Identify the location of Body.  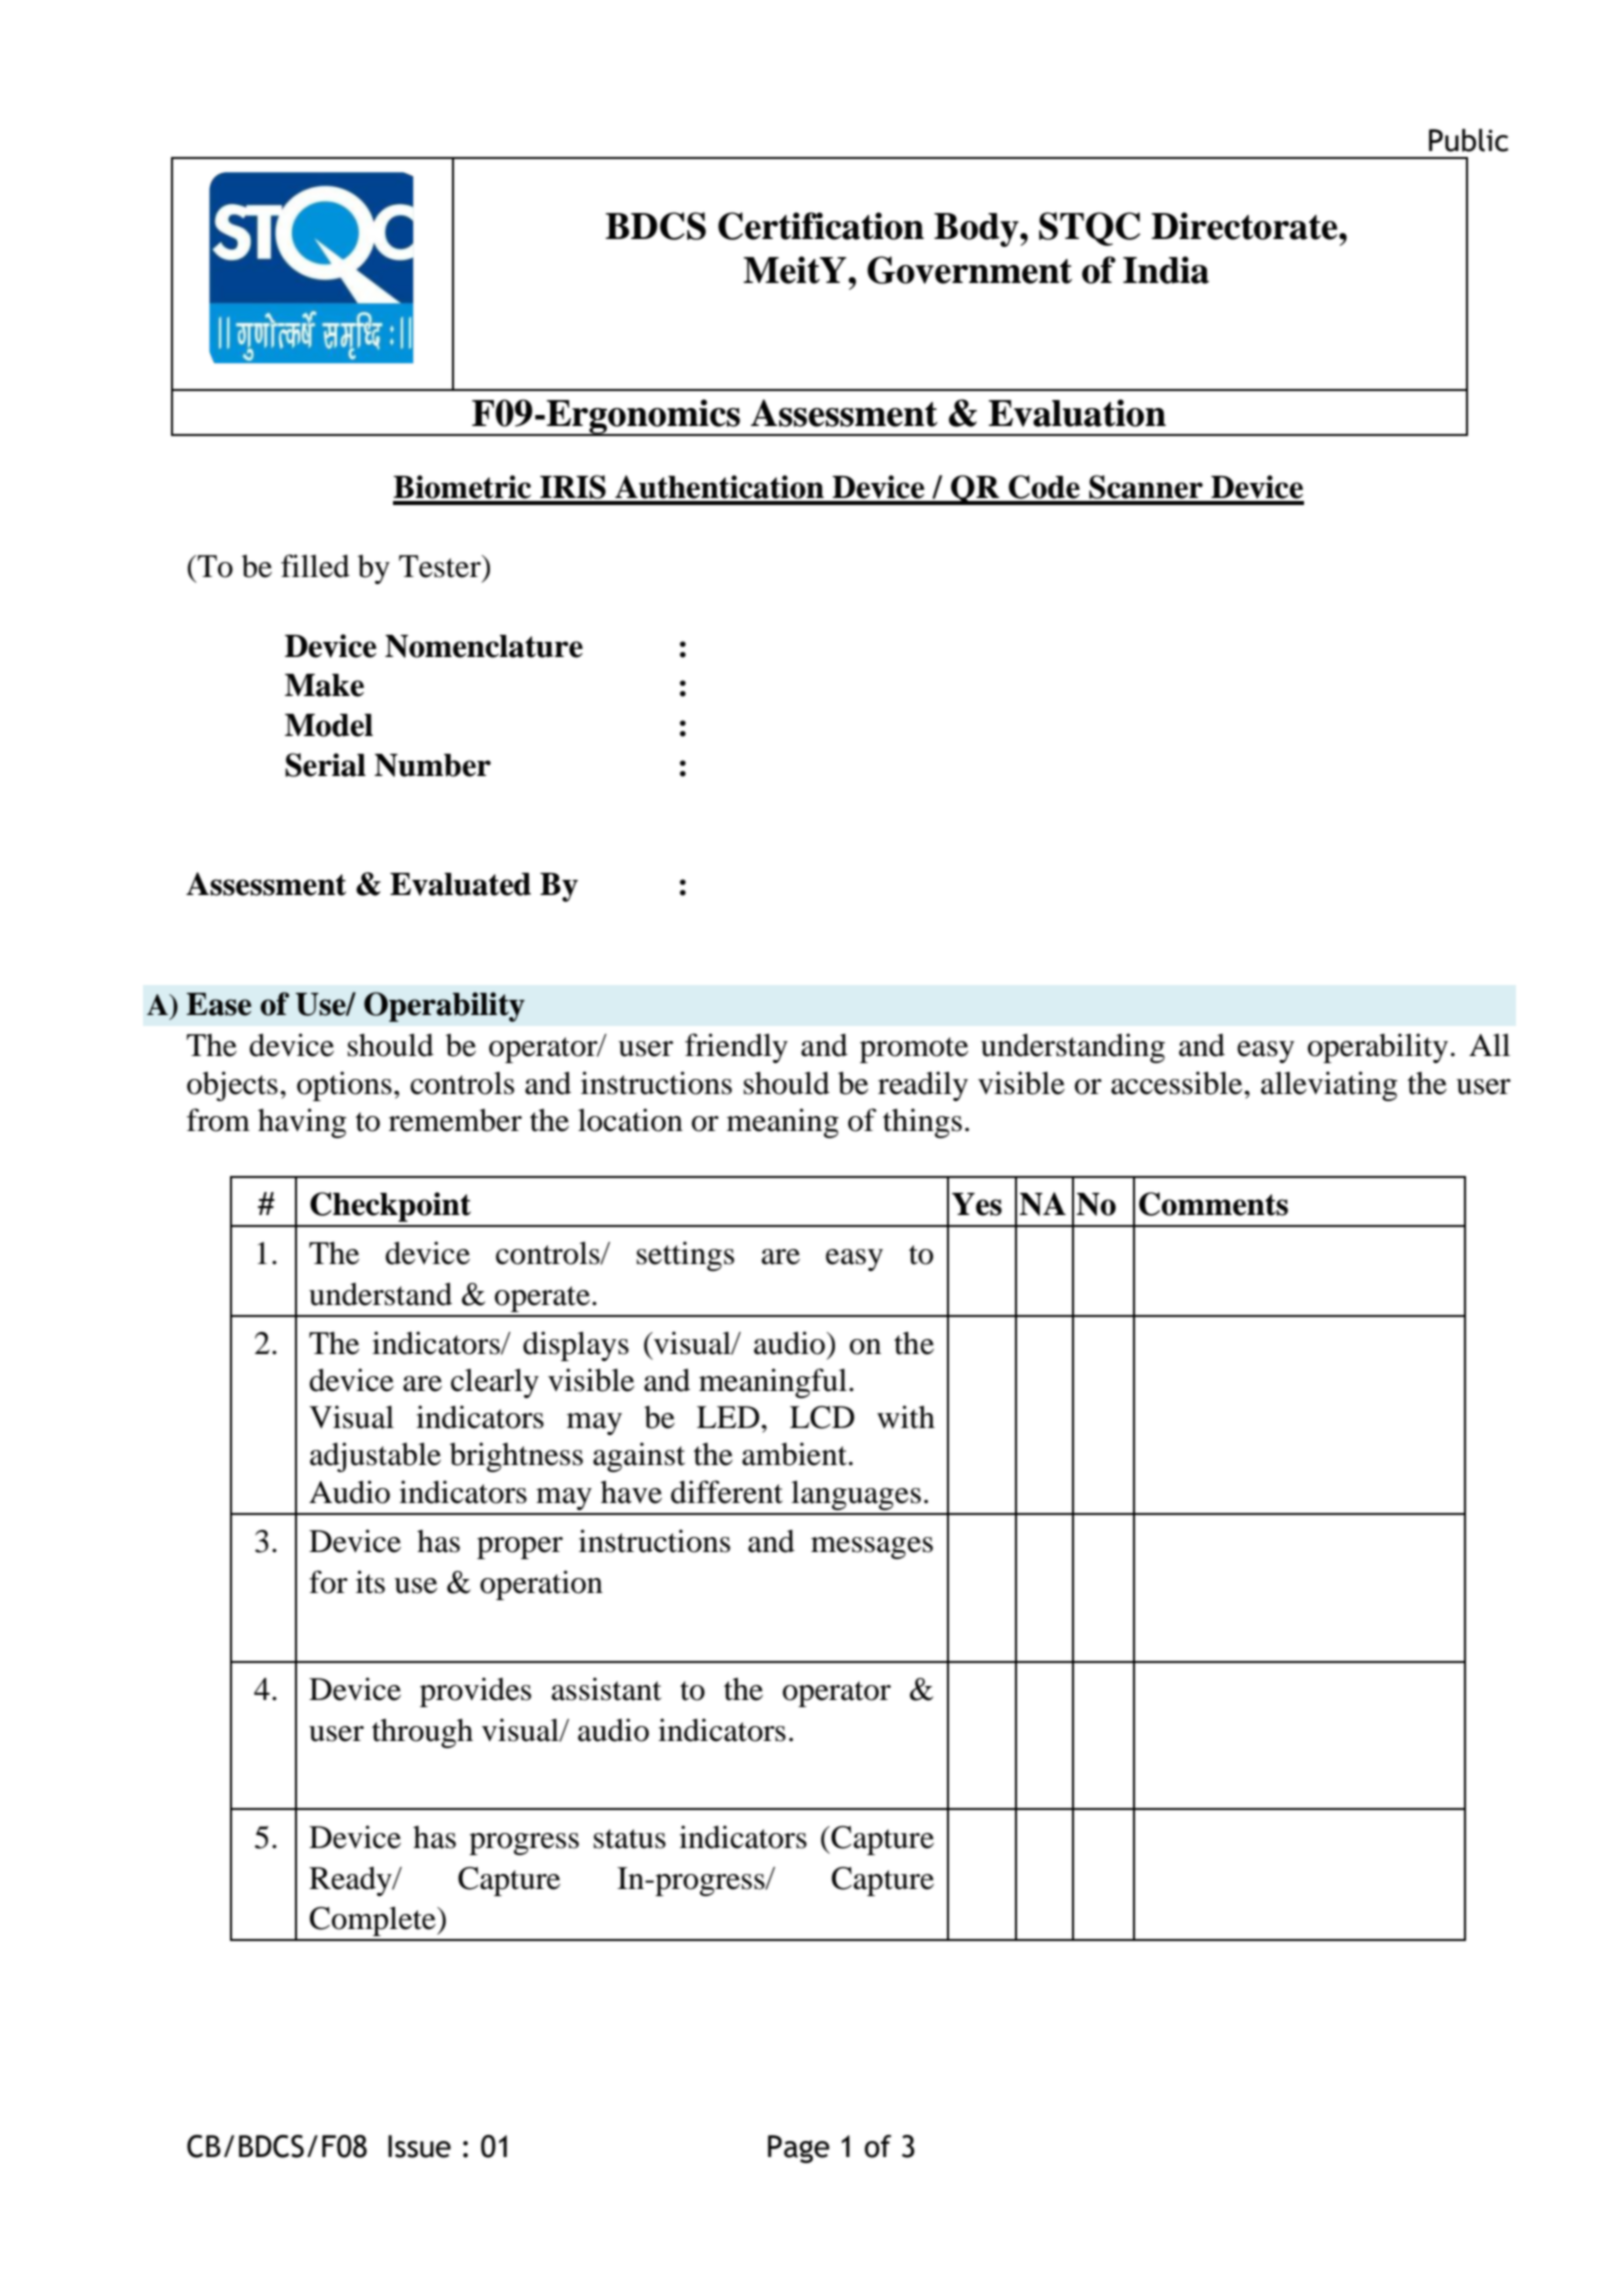
(977, 230).
